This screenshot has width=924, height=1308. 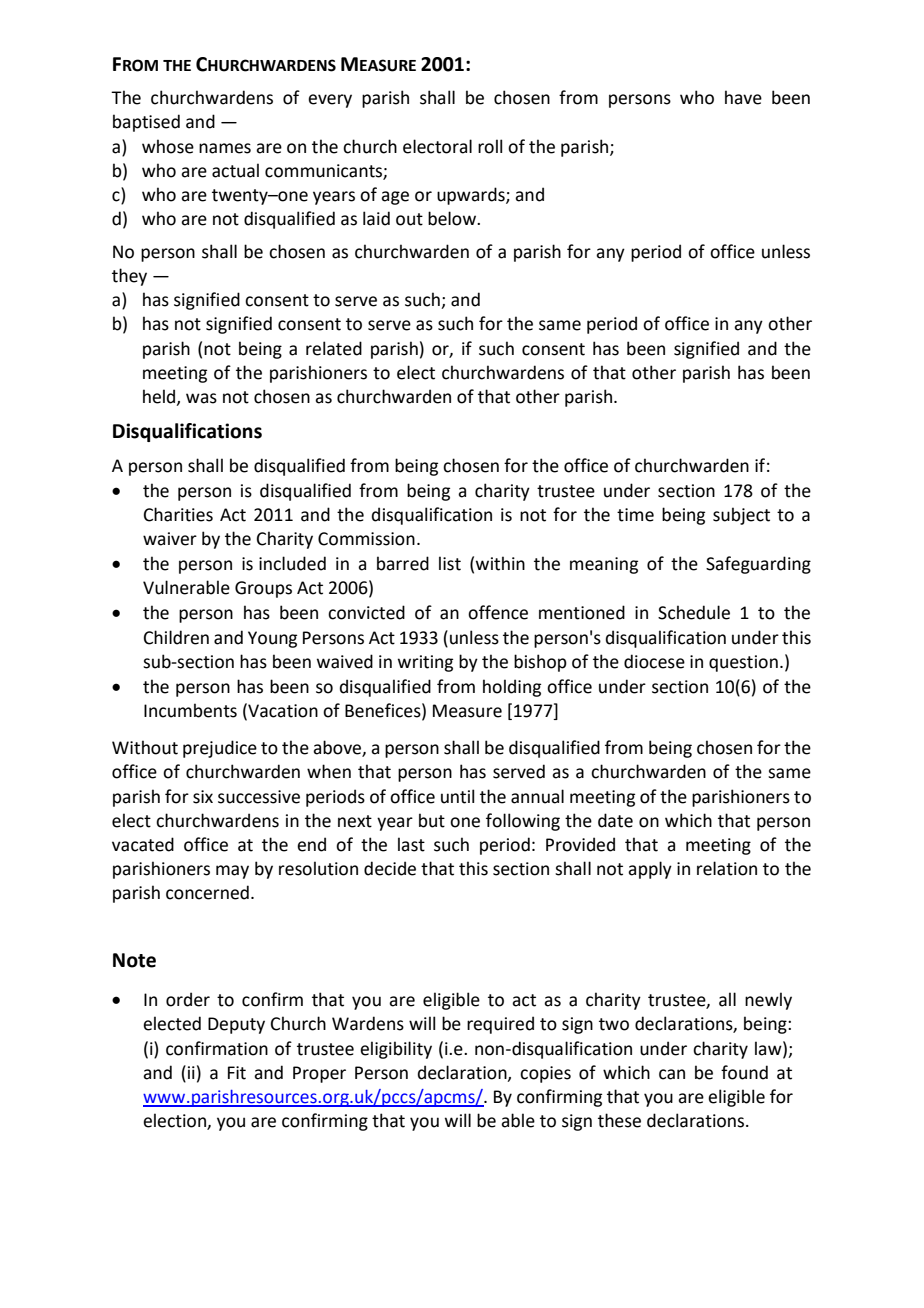 What do you see at coordinates (457, 796) in the screenshot?
I see `until` at bounding box center [457, 796].
